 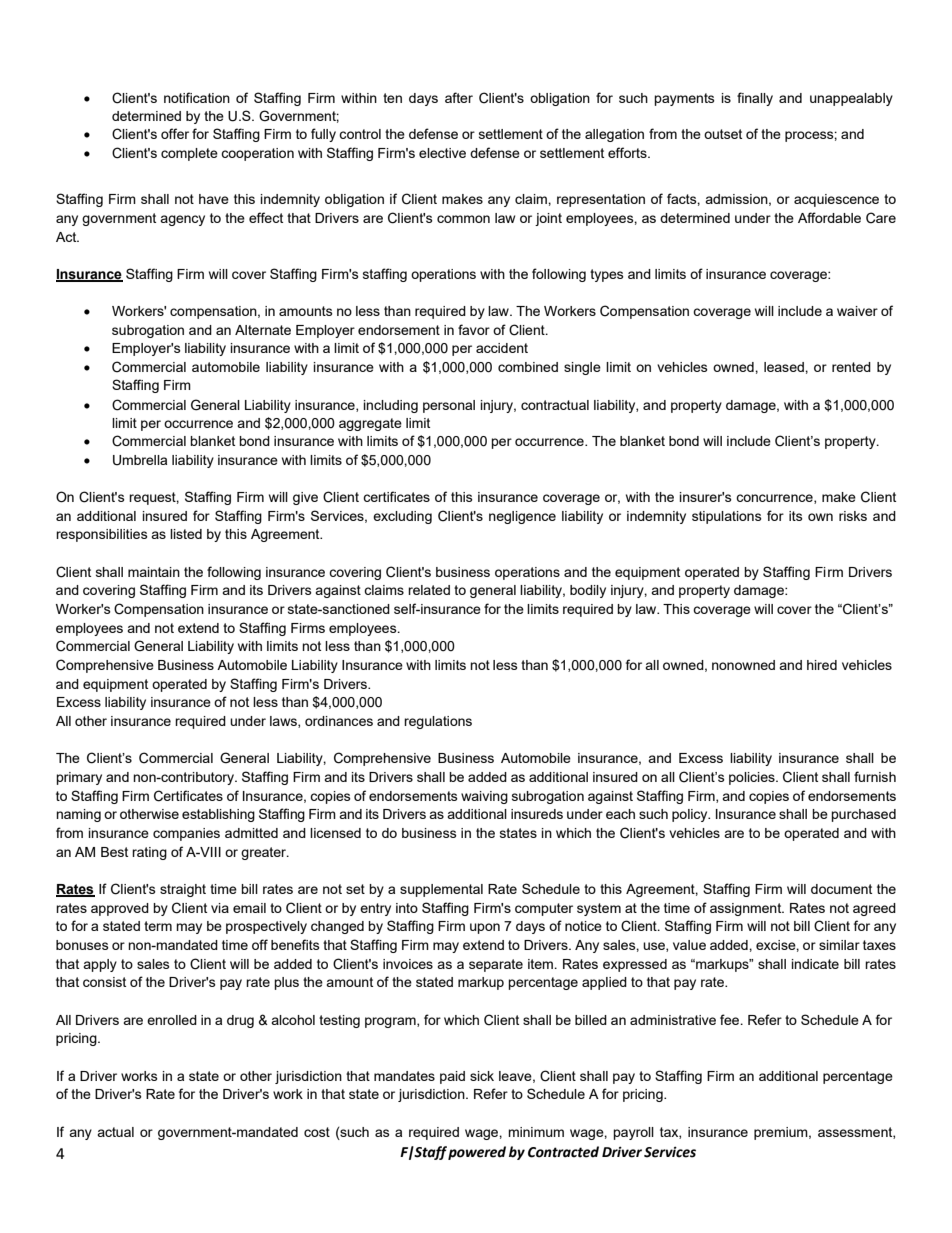 I want to click on elective, so click(x=442, y=153).
